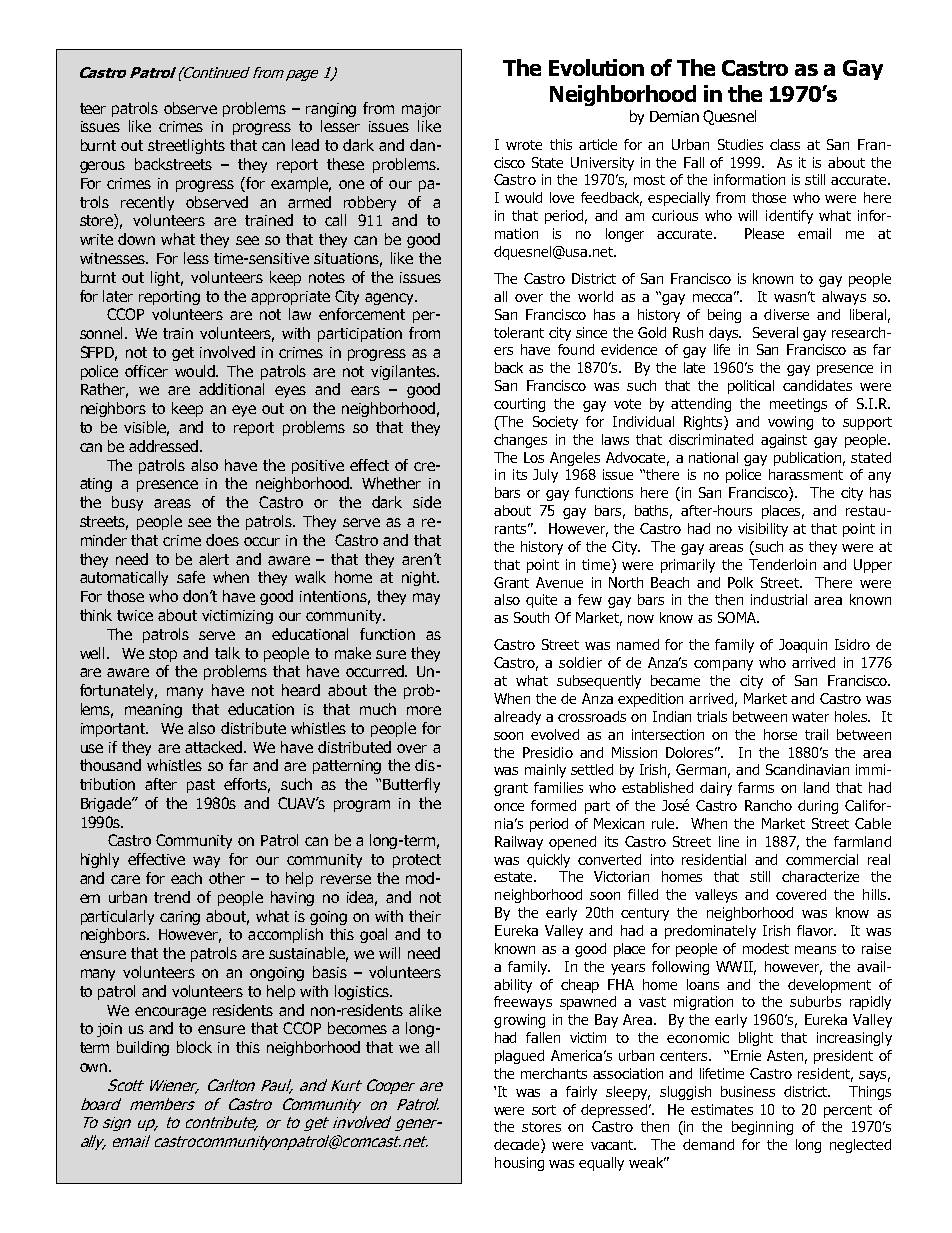 This screenshot has height=1233, width=952. Describe the element at coordinates (194, 1047) in the screenshot. I see `block` at that location.
